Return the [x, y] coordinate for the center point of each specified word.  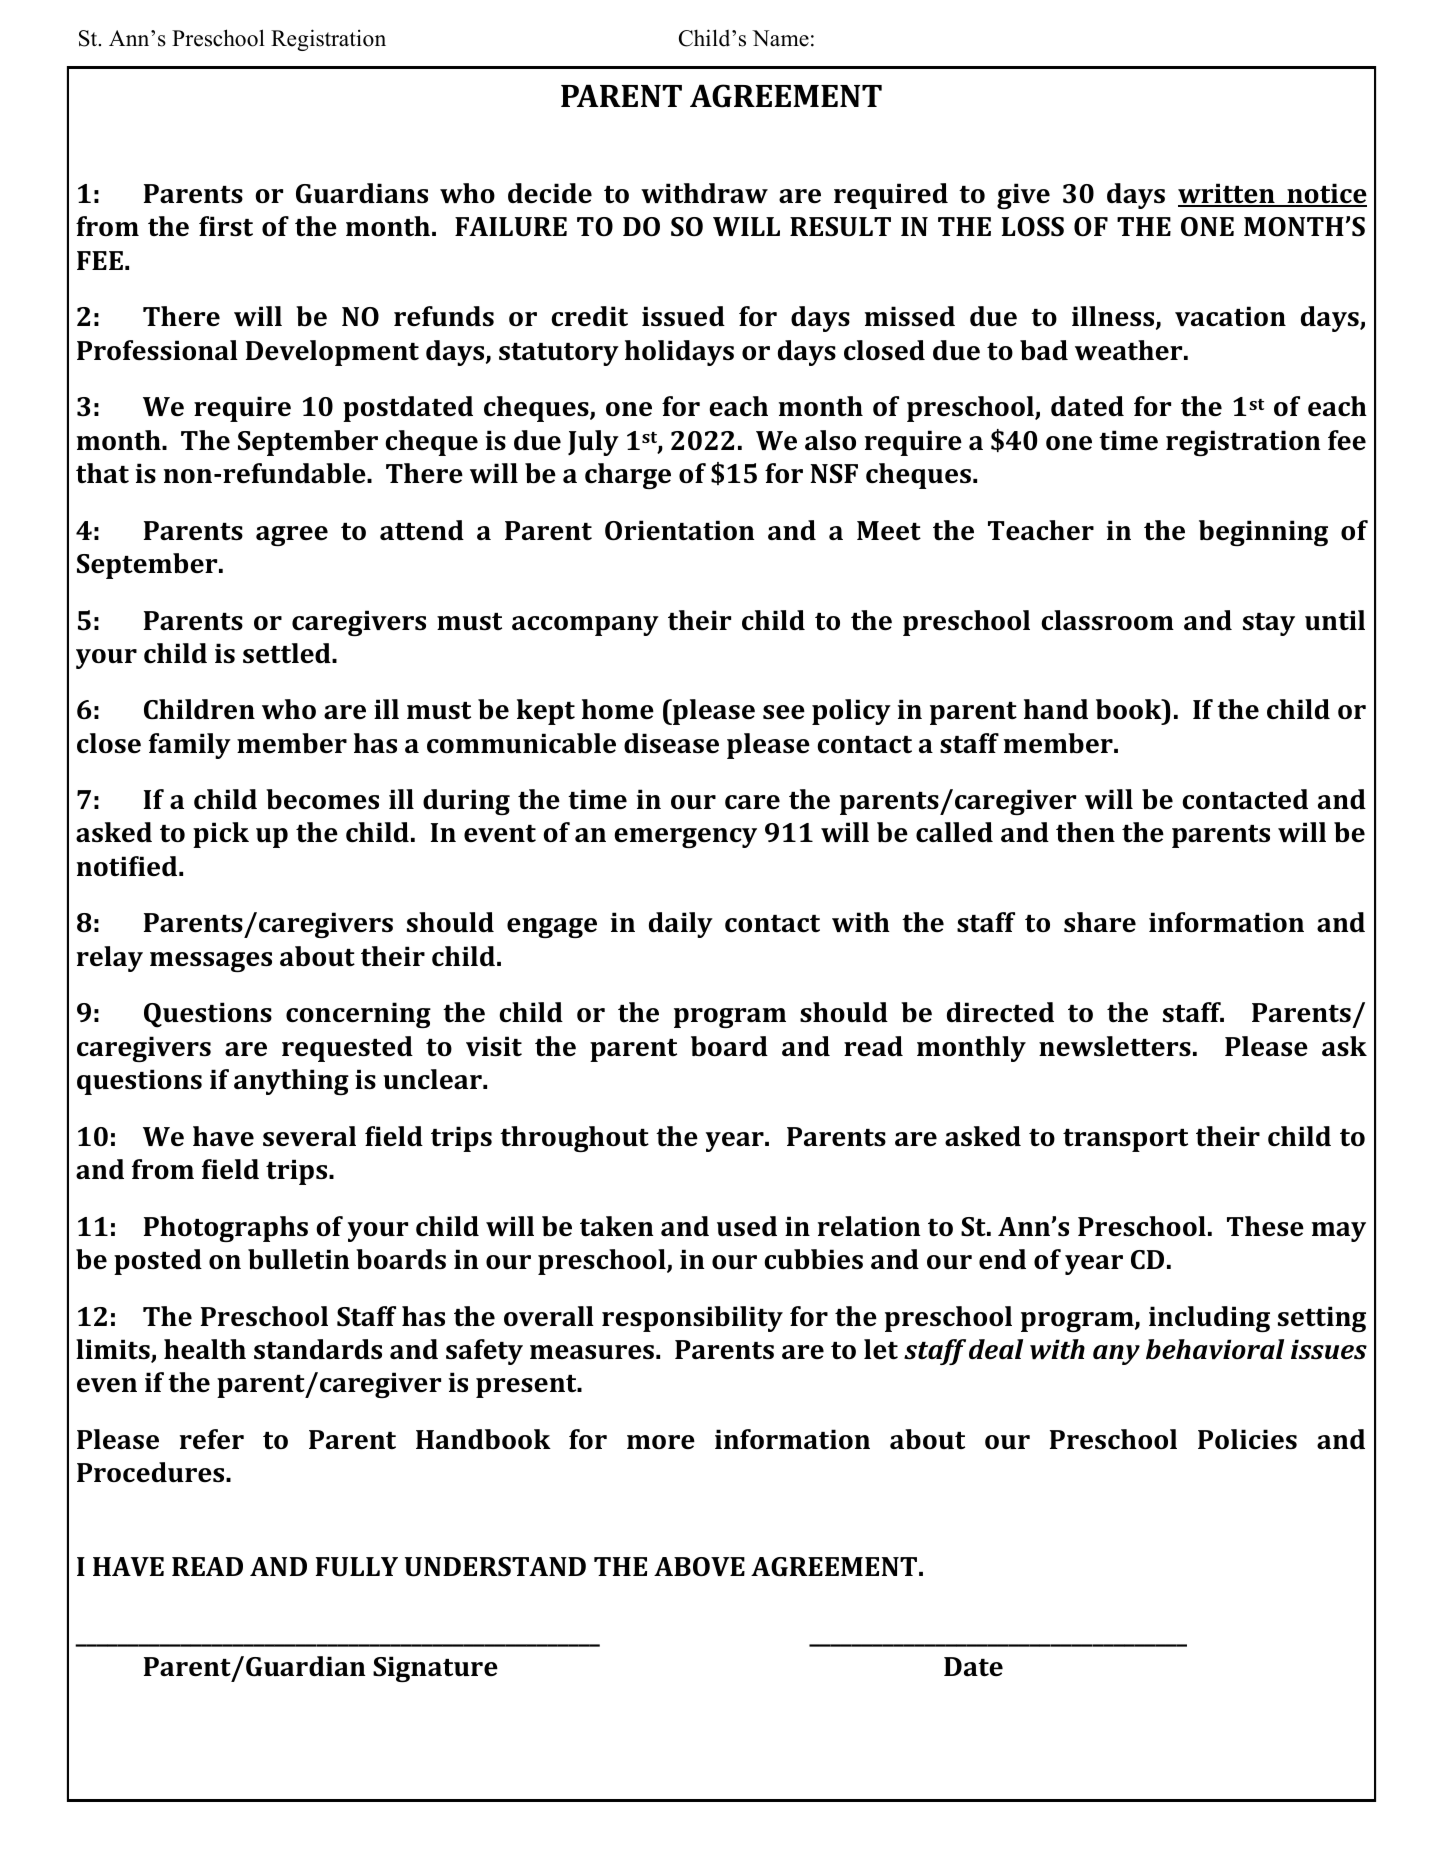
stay [1269, 624]
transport [1125, 1140]
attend [422, 530]
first [226, 226]
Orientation [680, 530]
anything [291, 1082]
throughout [574, 1139]
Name [780, 38]
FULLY [357, 1567]
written [1227, 194]
